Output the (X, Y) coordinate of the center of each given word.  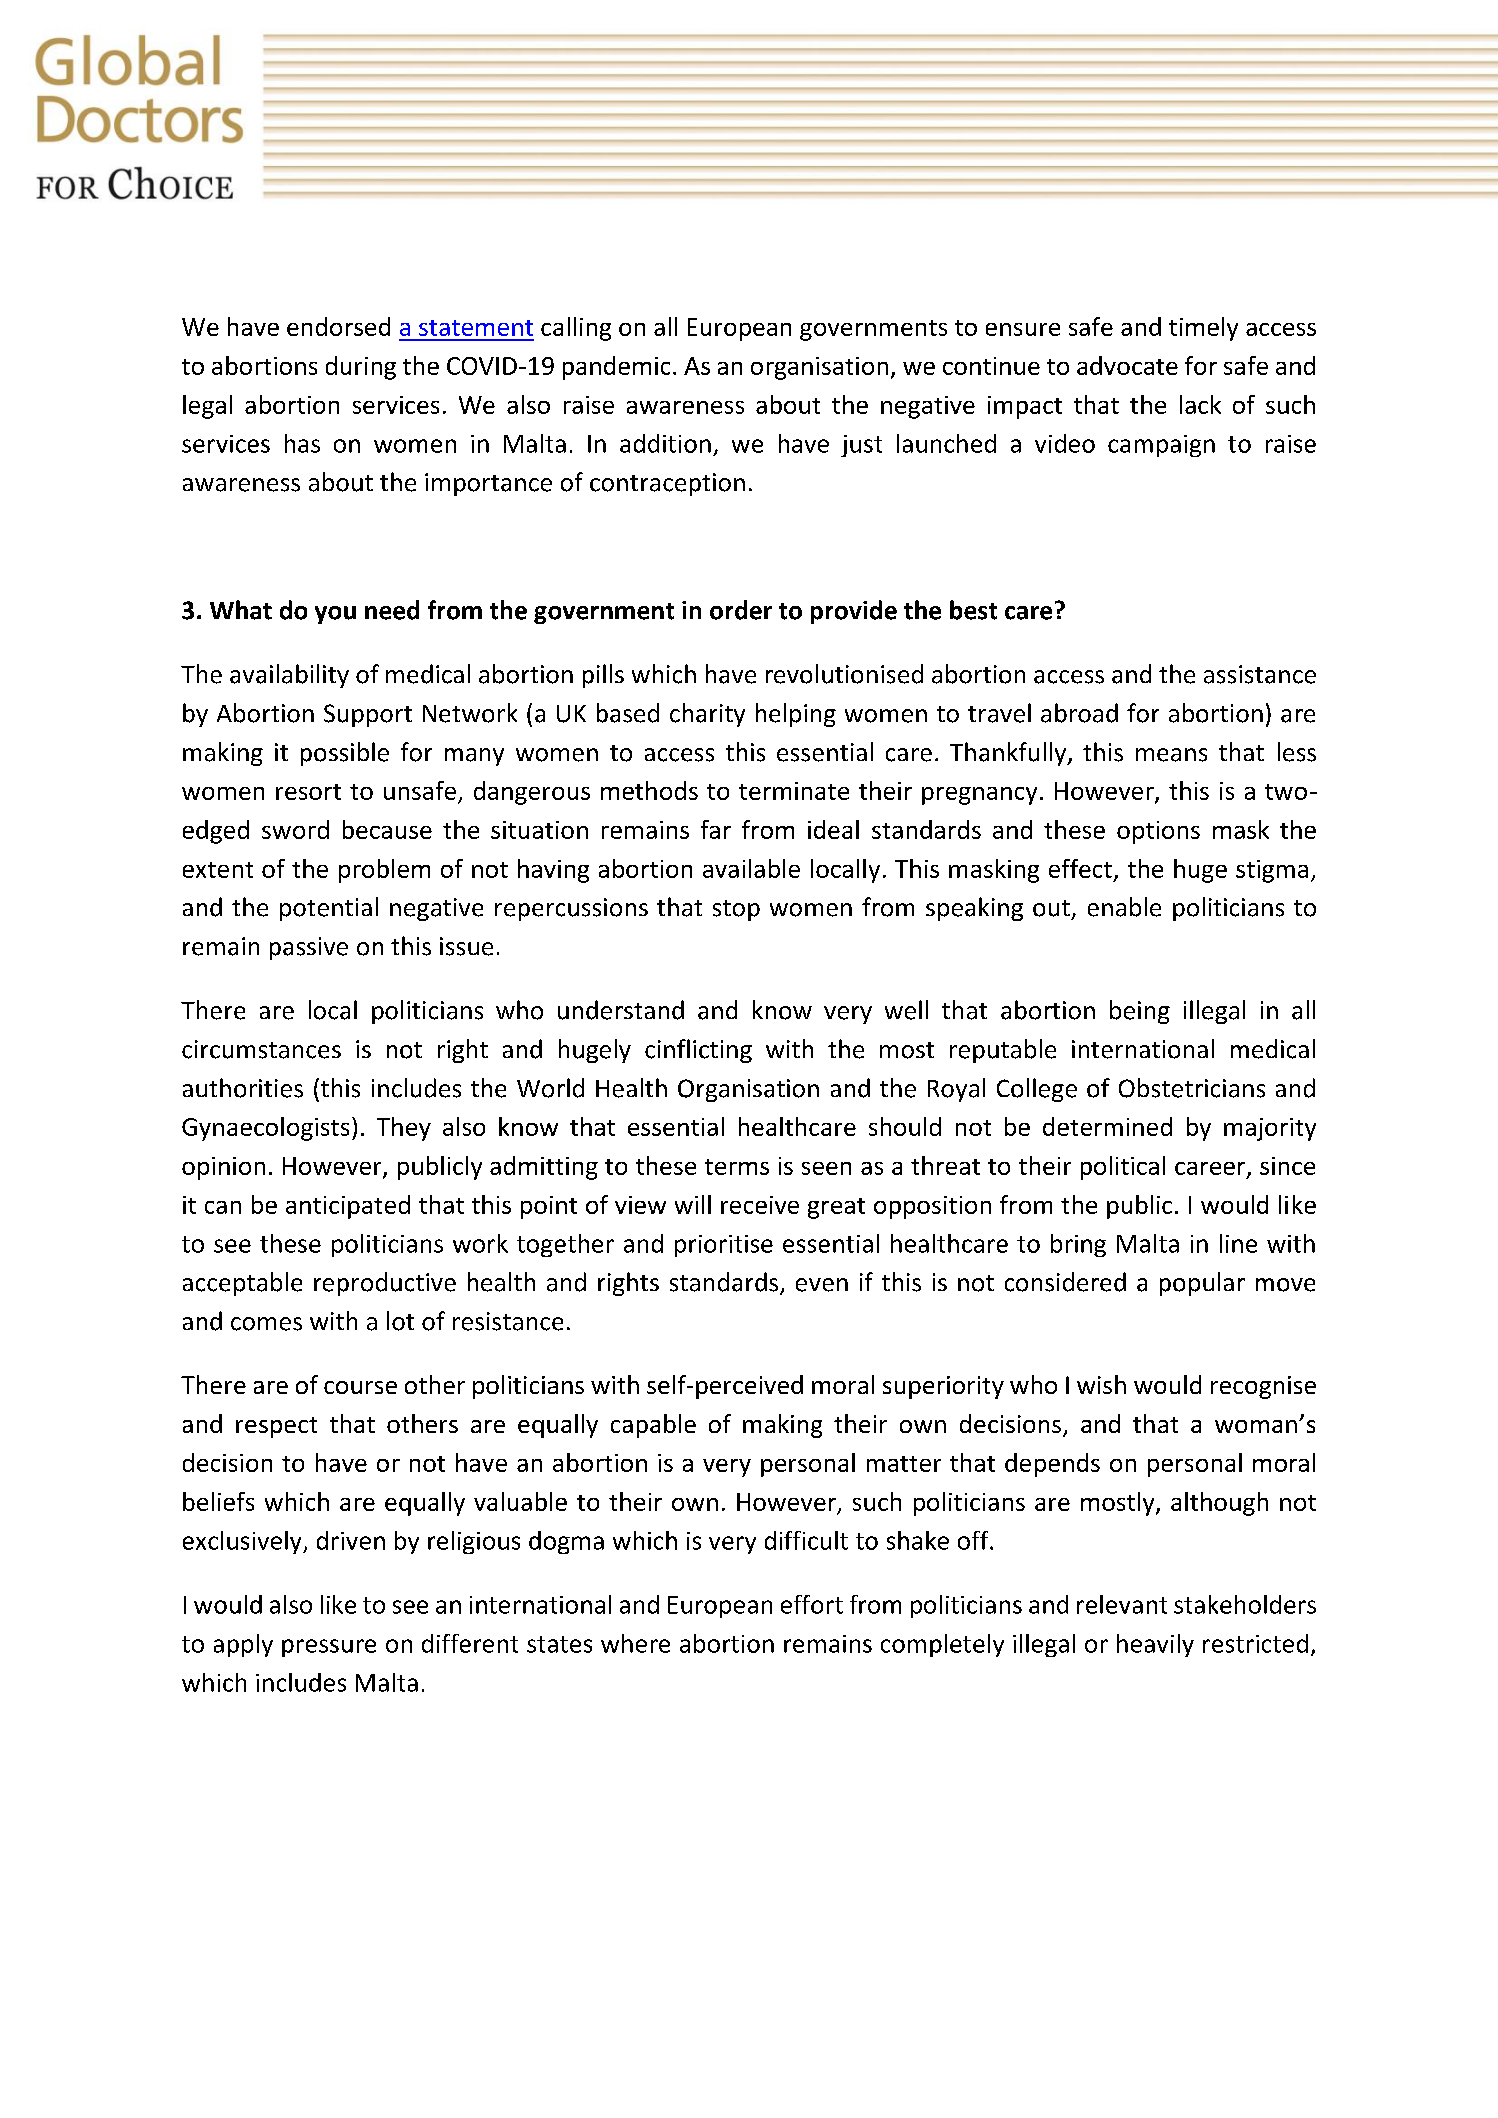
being (1140, 1012)
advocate (1127, 365)
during (361, 368)
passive (309, 948)
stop (736, 910)
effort (812, 1604)
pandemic (616, 368)
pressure (329, 1648)
